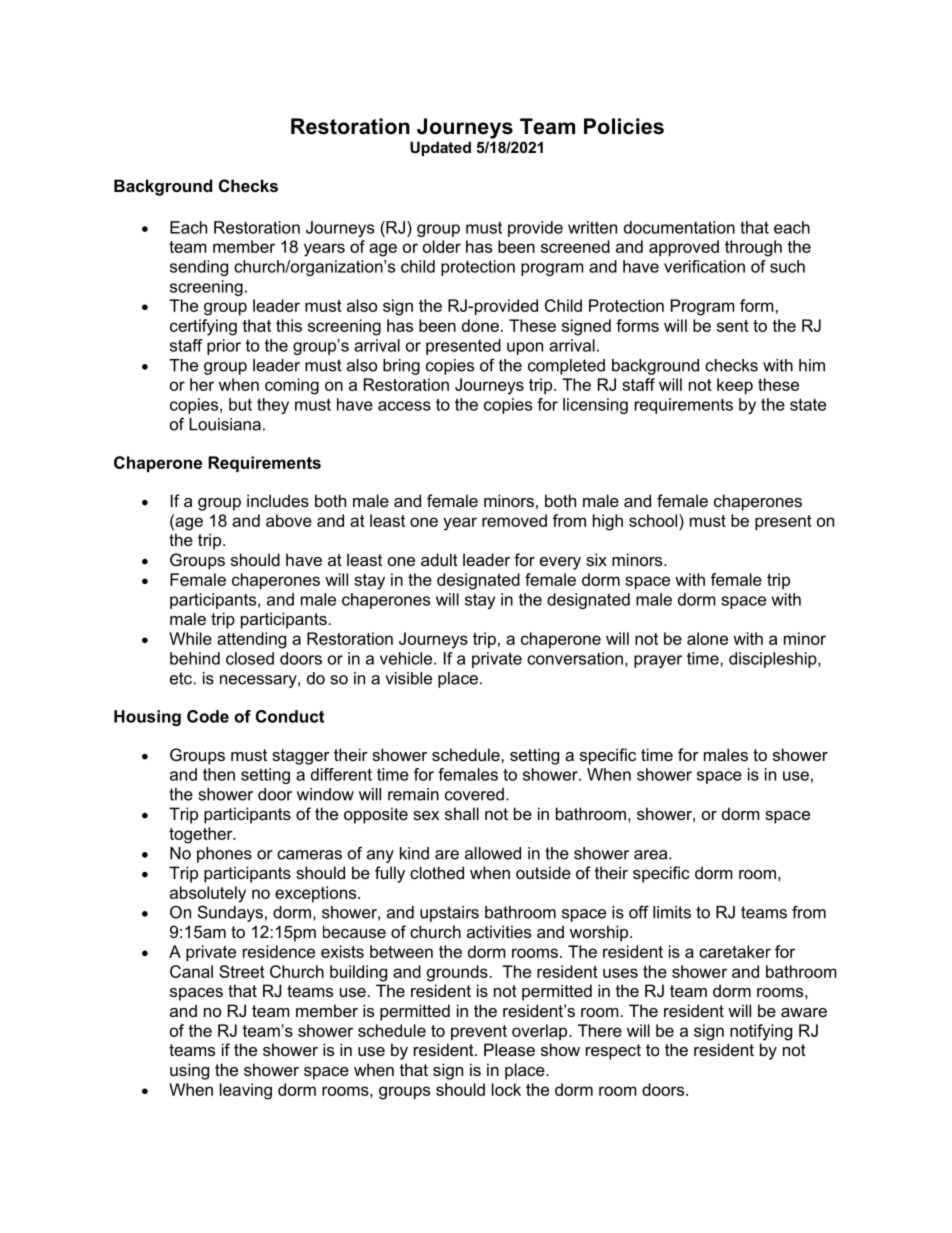  I want to click on leaving, so click(246, 1091).
